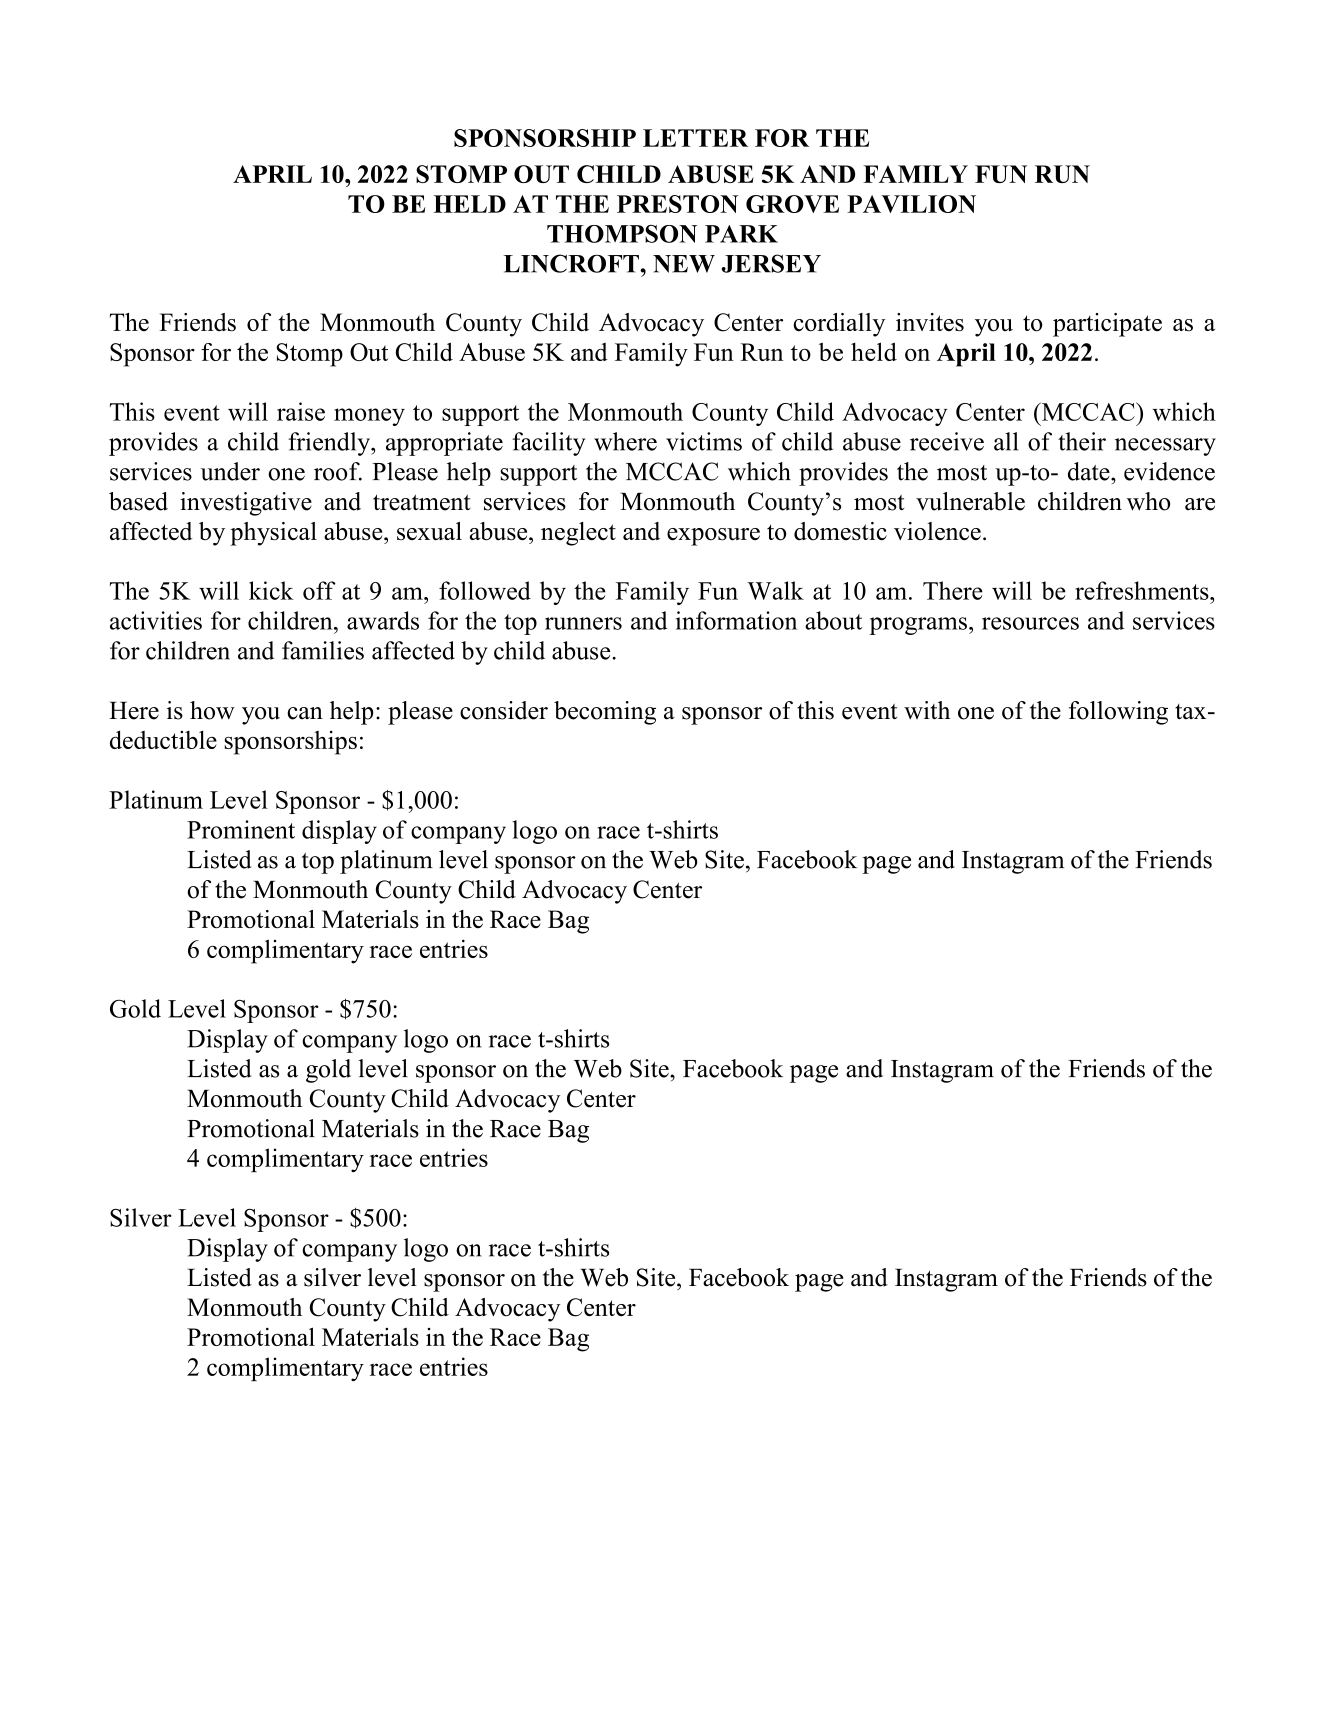 The height and width of the document is (1713, 1324). What do you see at coordinates (241, 829) in the document?
I see `Prominent` at bounding box center [241, 829].
